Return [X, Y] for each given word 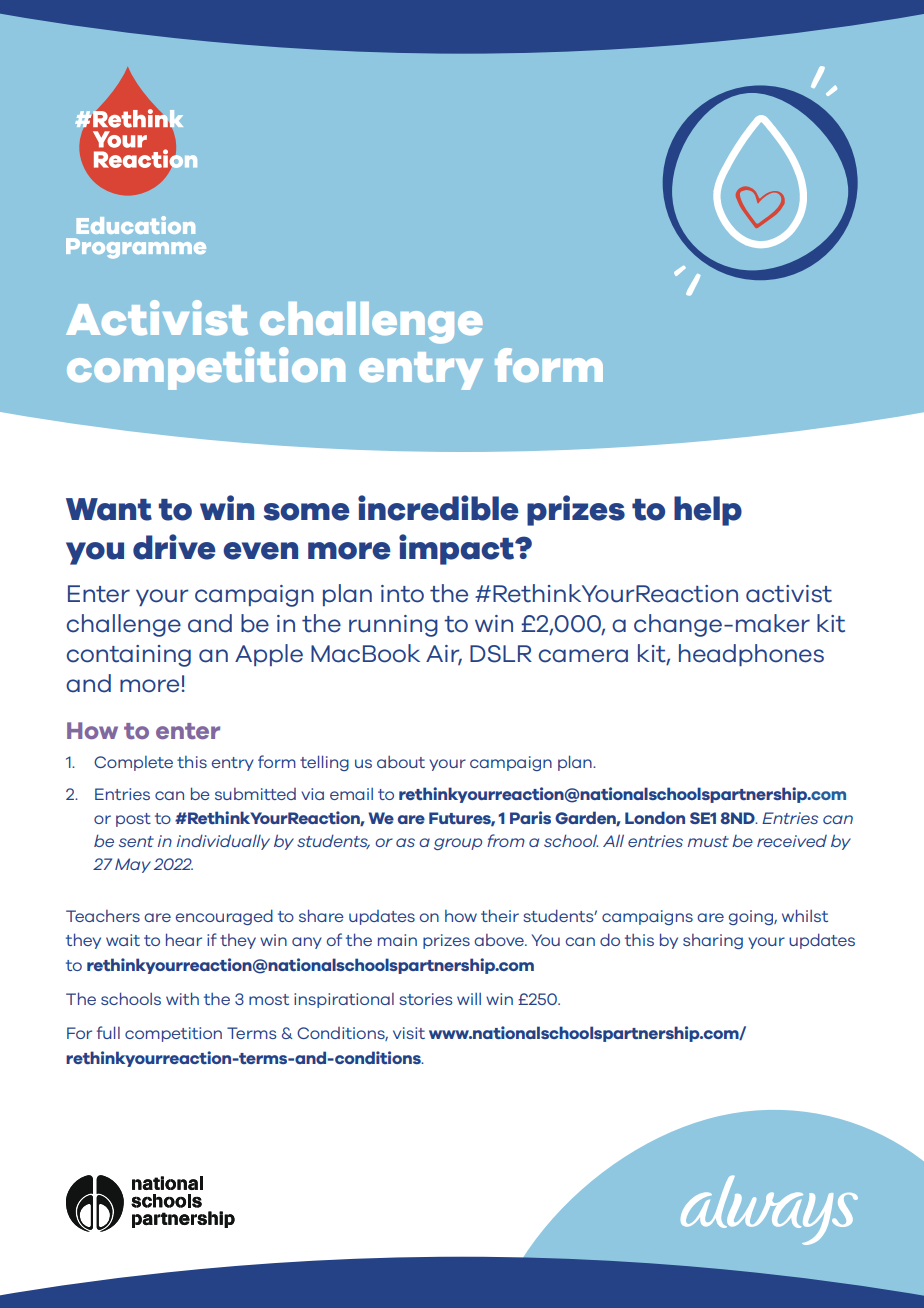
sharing [713, 941]
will [469, 999]
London [655, 817]
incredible [438, 508]
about [401, 762]
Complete [133, 763]
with [182, 998]
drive [174, 547]
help [708, 511]
